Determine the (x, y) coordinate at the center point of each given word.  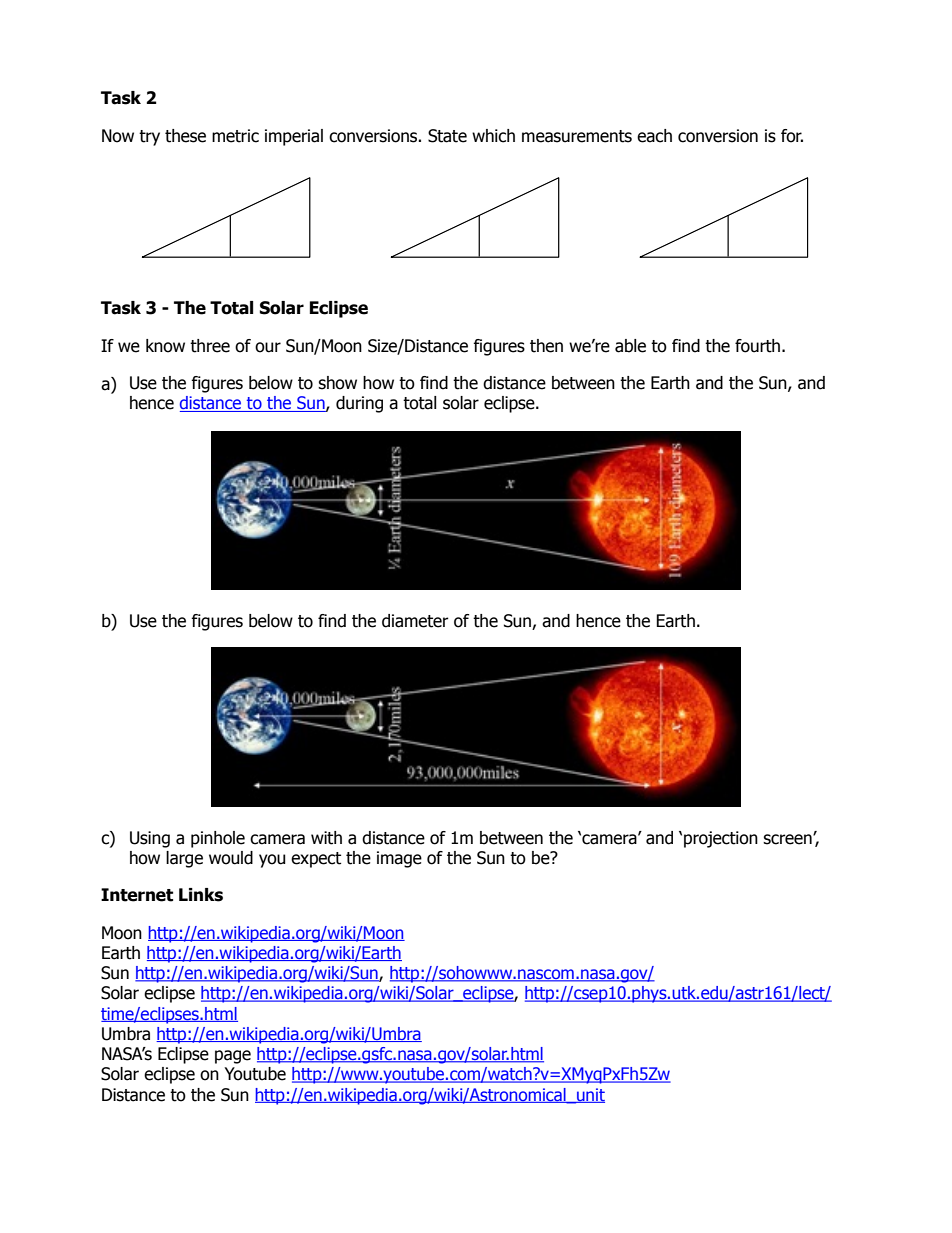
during (359, 404)
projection (721, 839)
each (654, 136)
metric (235, 136)
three (210, 346)
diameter (415, 621)
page (233, 1057)
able (630, 346)
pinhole (218, 839)
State (447, 136)
